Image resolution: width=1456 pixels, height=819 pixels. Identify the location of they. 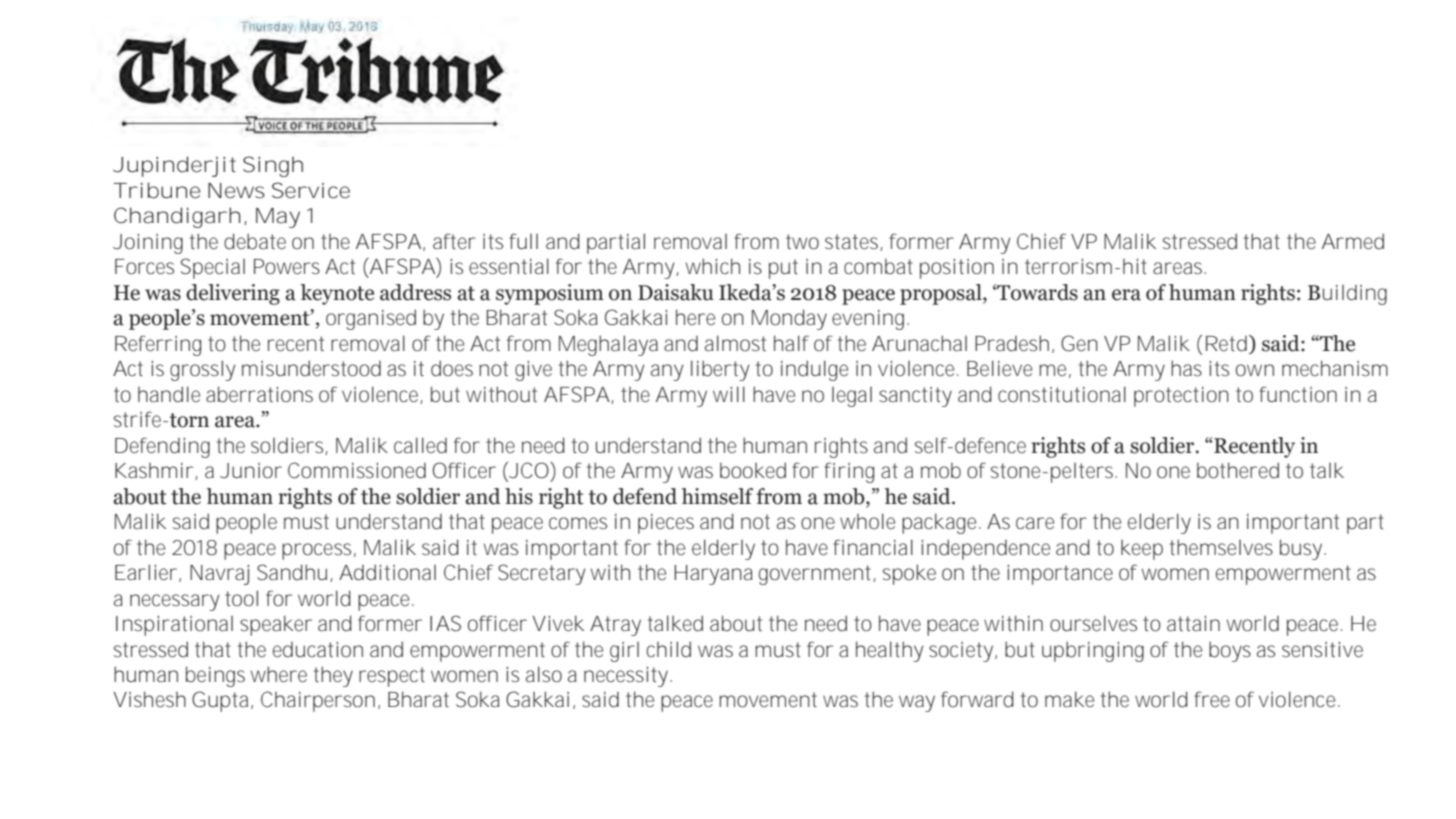
(333, 676).
